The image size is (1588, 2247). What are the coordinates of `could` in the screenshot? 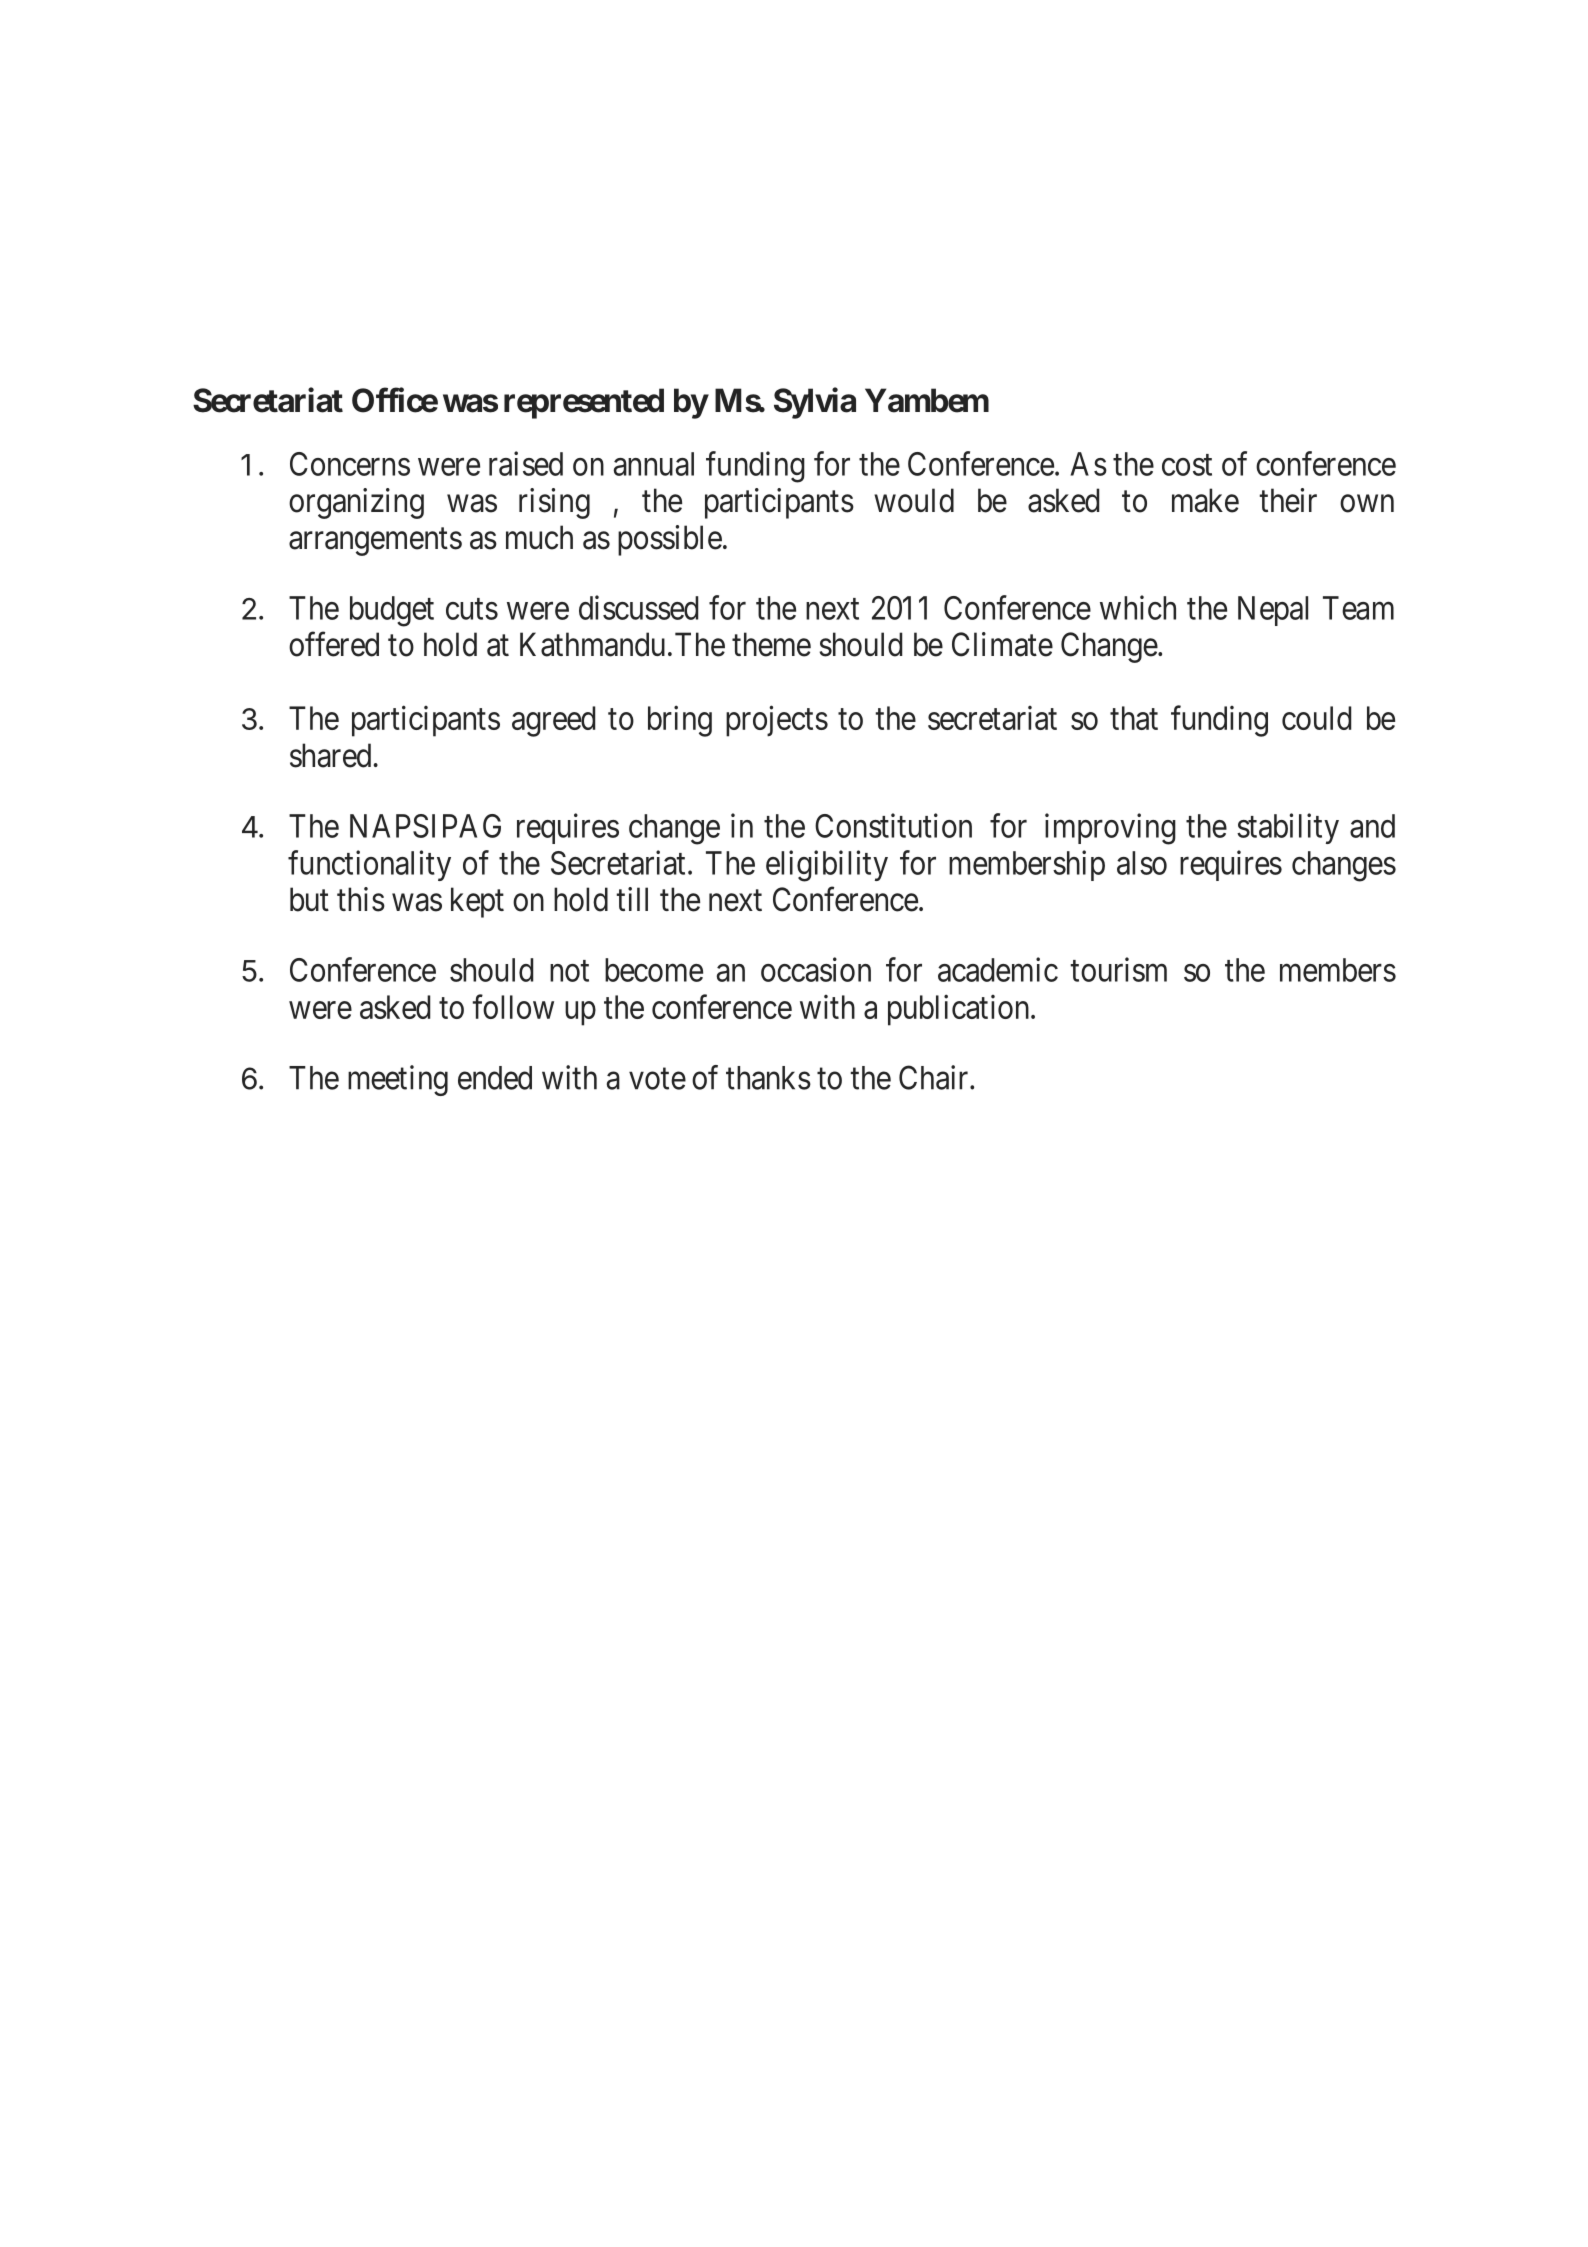 It's located at (1316, 718).
